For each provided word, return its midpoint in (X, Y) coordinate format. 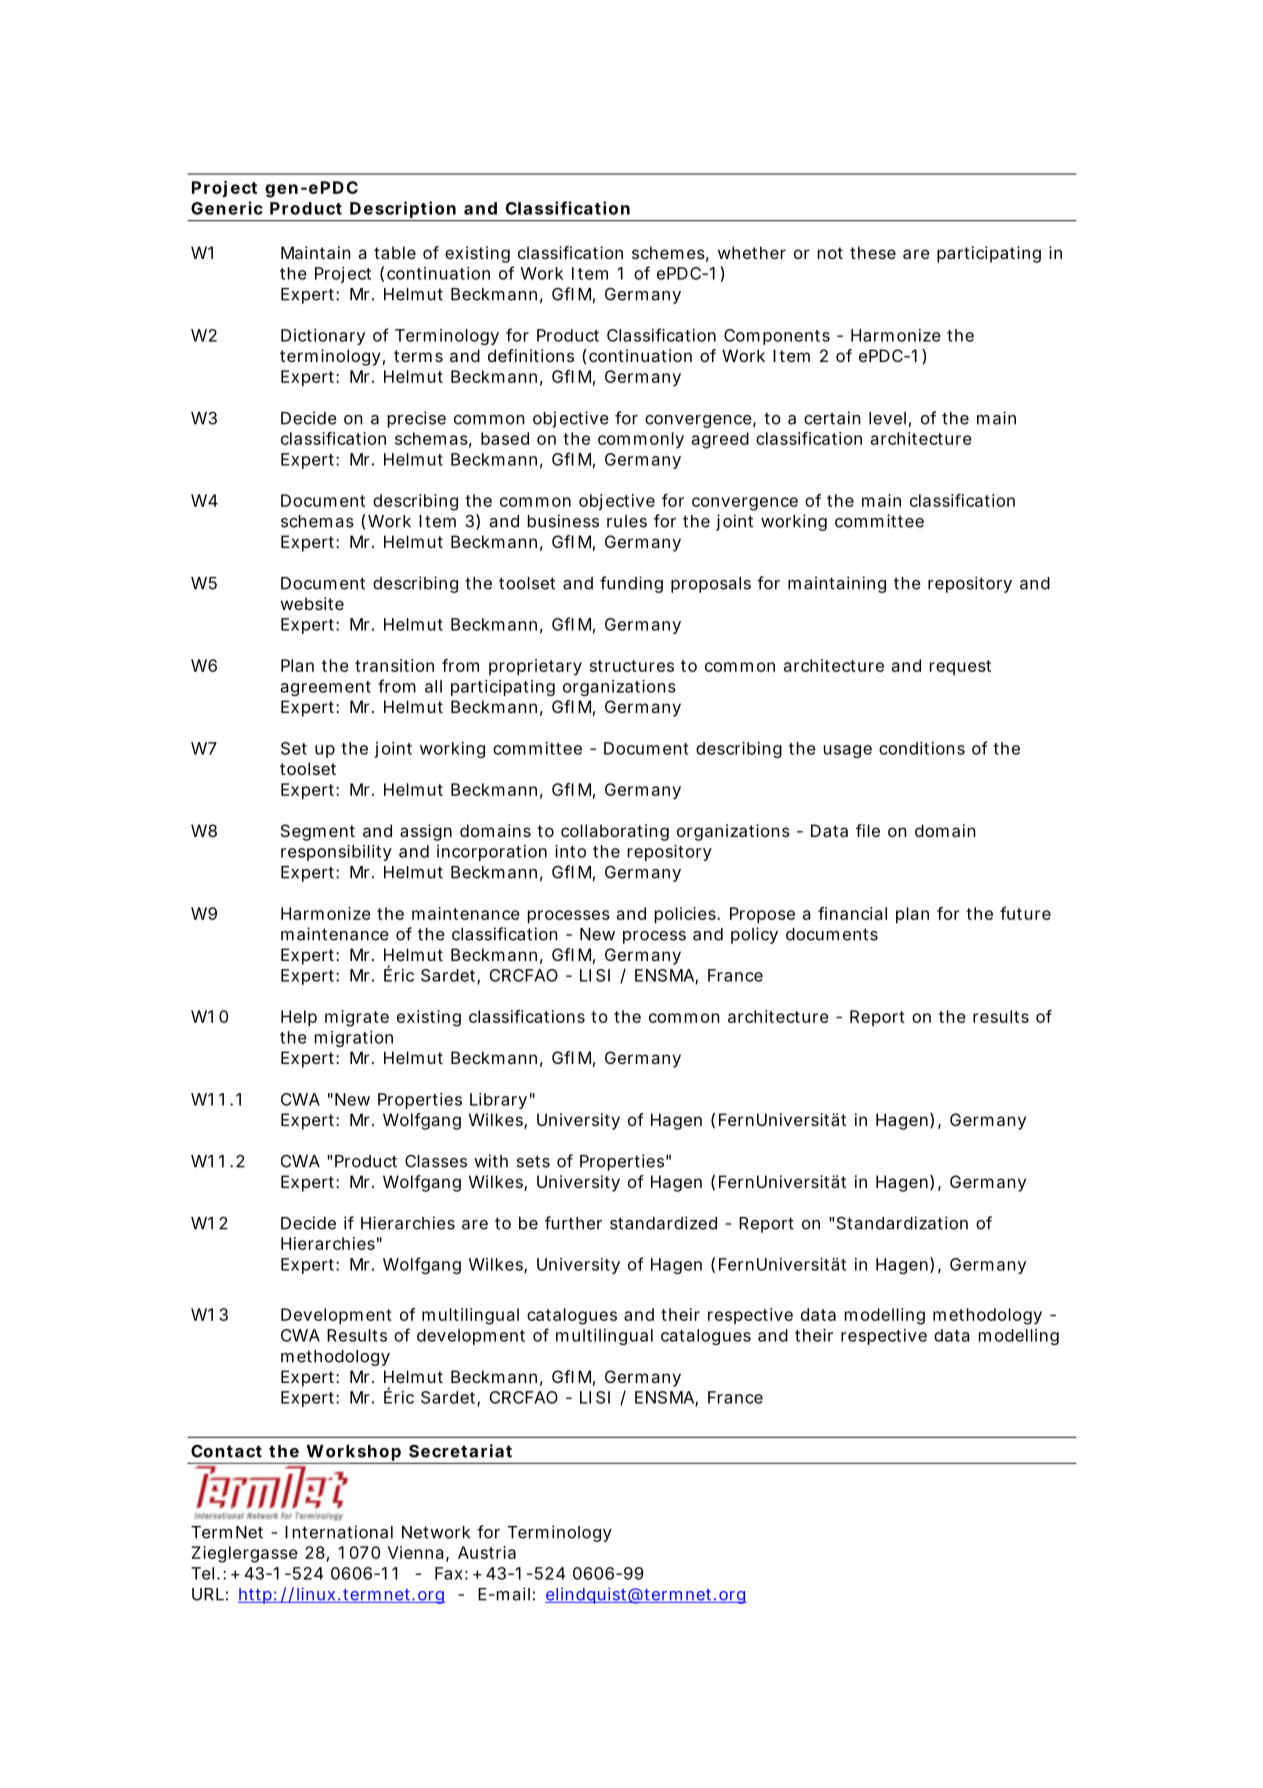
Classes (436, 1161)
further (573, 1223)
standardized (663, 1223)
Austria (487, 1552)
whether (752, 252)
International (339, 1532)
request (960, 667)
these (873, 252)
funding (631, 584)
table (395, 252)
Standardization (902, 1223)
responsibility (336, 853)
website (312, 603)
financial (852, 913)
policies (687, 915)
